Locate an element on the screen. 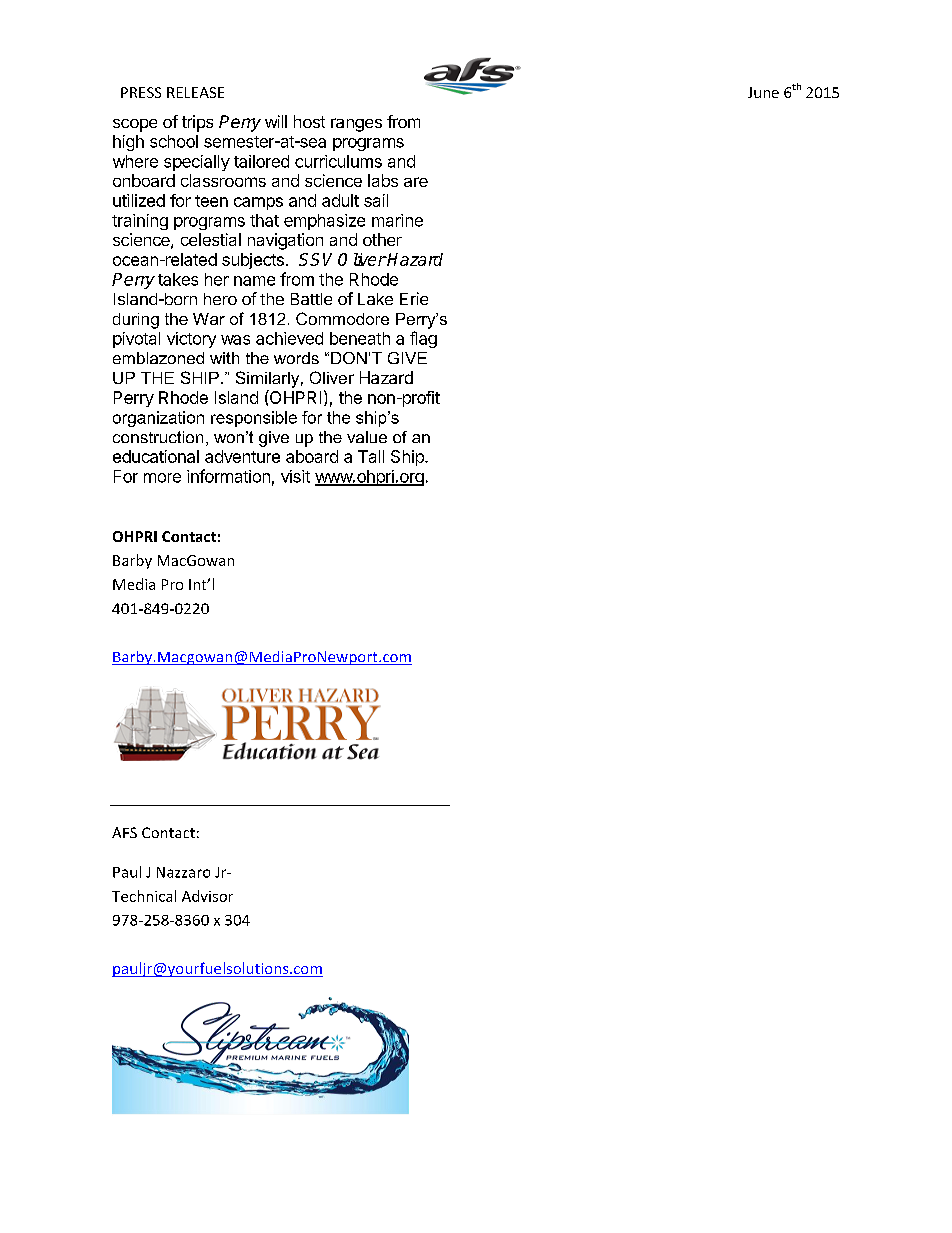 The image size is (952, 1233). adventure is located at coordinates (242, 456).
